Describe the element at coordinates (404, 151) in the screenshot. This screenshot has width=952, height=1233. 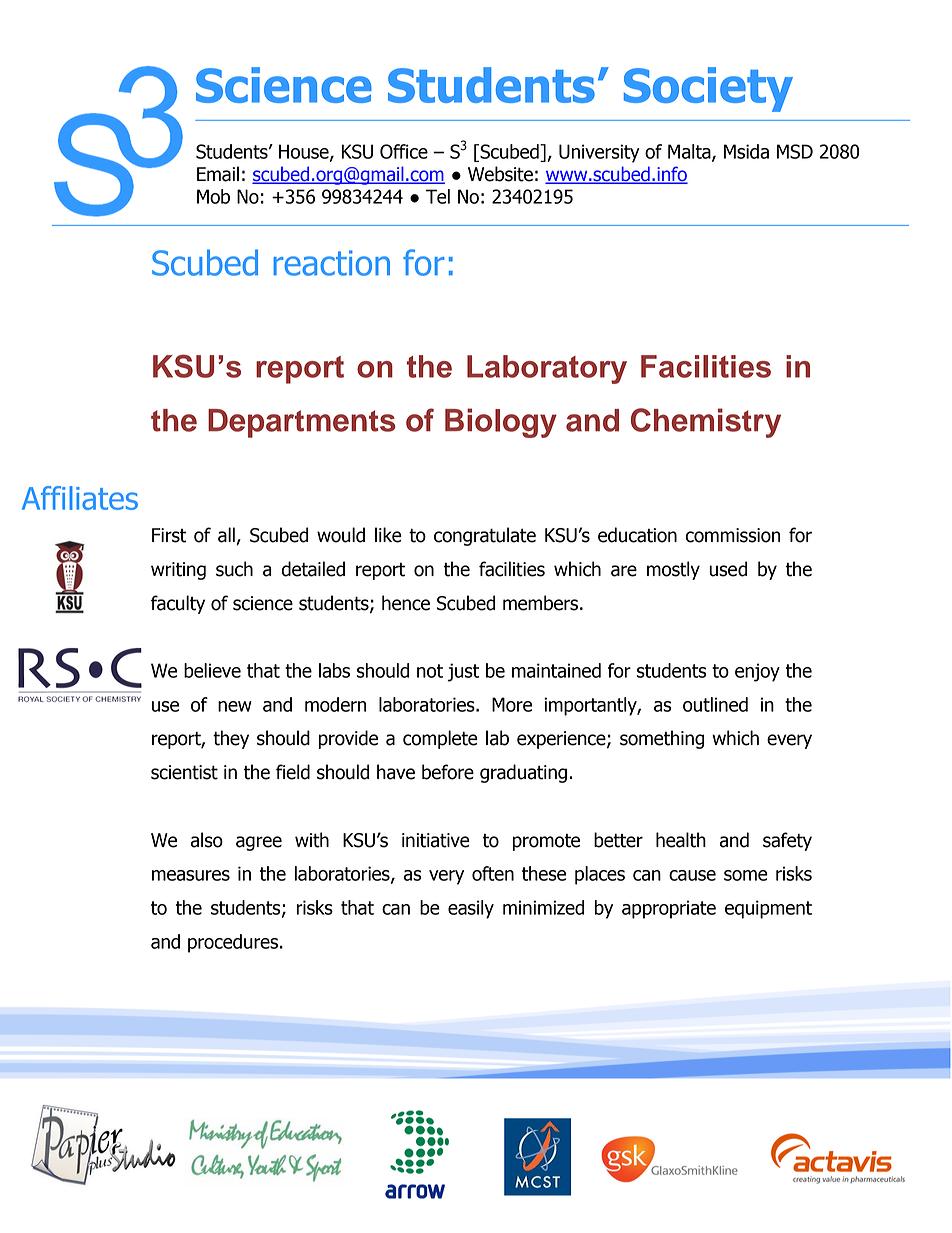
I see `Office` at that location.
